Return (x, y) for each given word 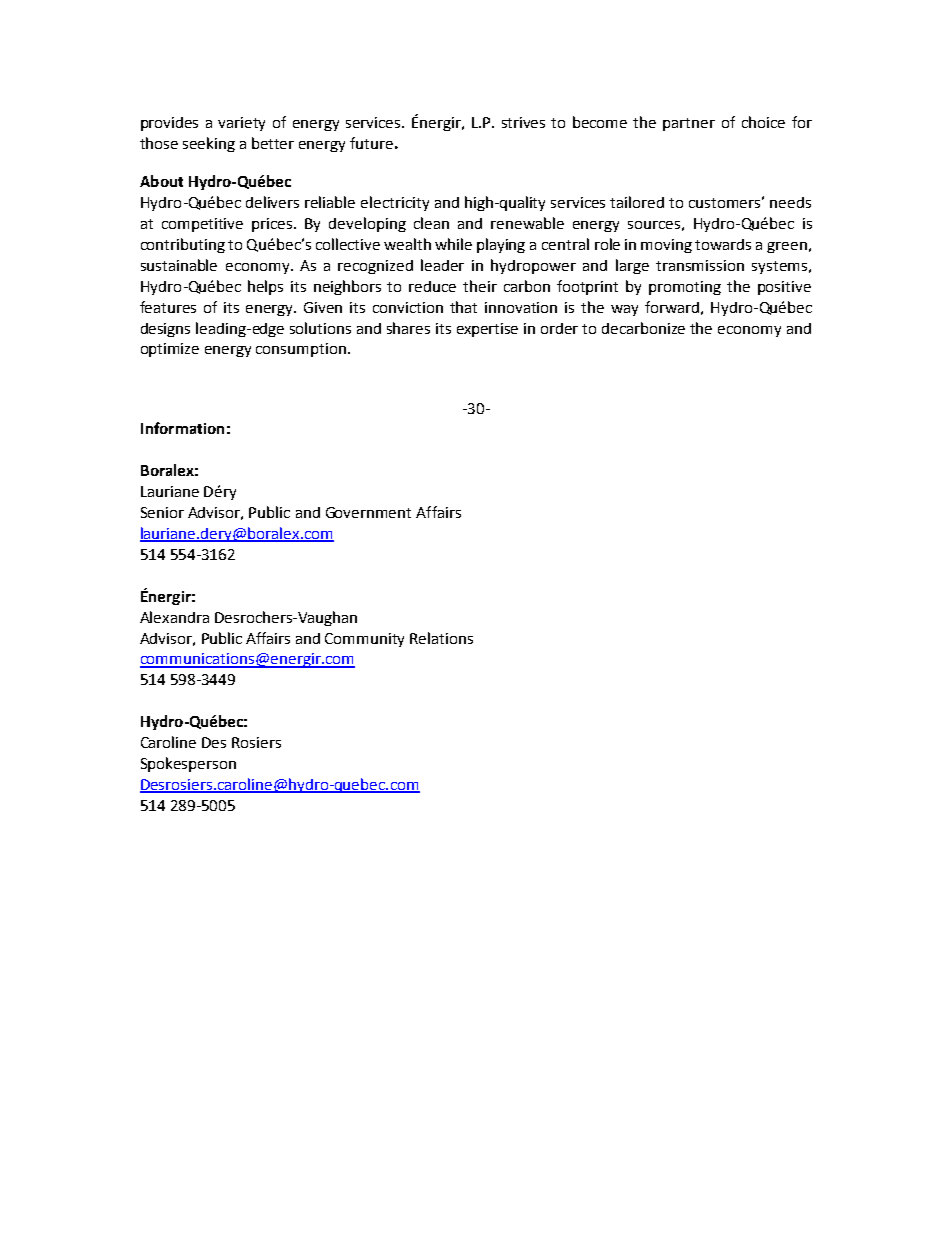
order (559, 328)
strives (523, 122)
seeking (209, 144)
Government (368, 512)
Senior (162, 512)
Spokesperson (188, 764)
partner (689, 124)
